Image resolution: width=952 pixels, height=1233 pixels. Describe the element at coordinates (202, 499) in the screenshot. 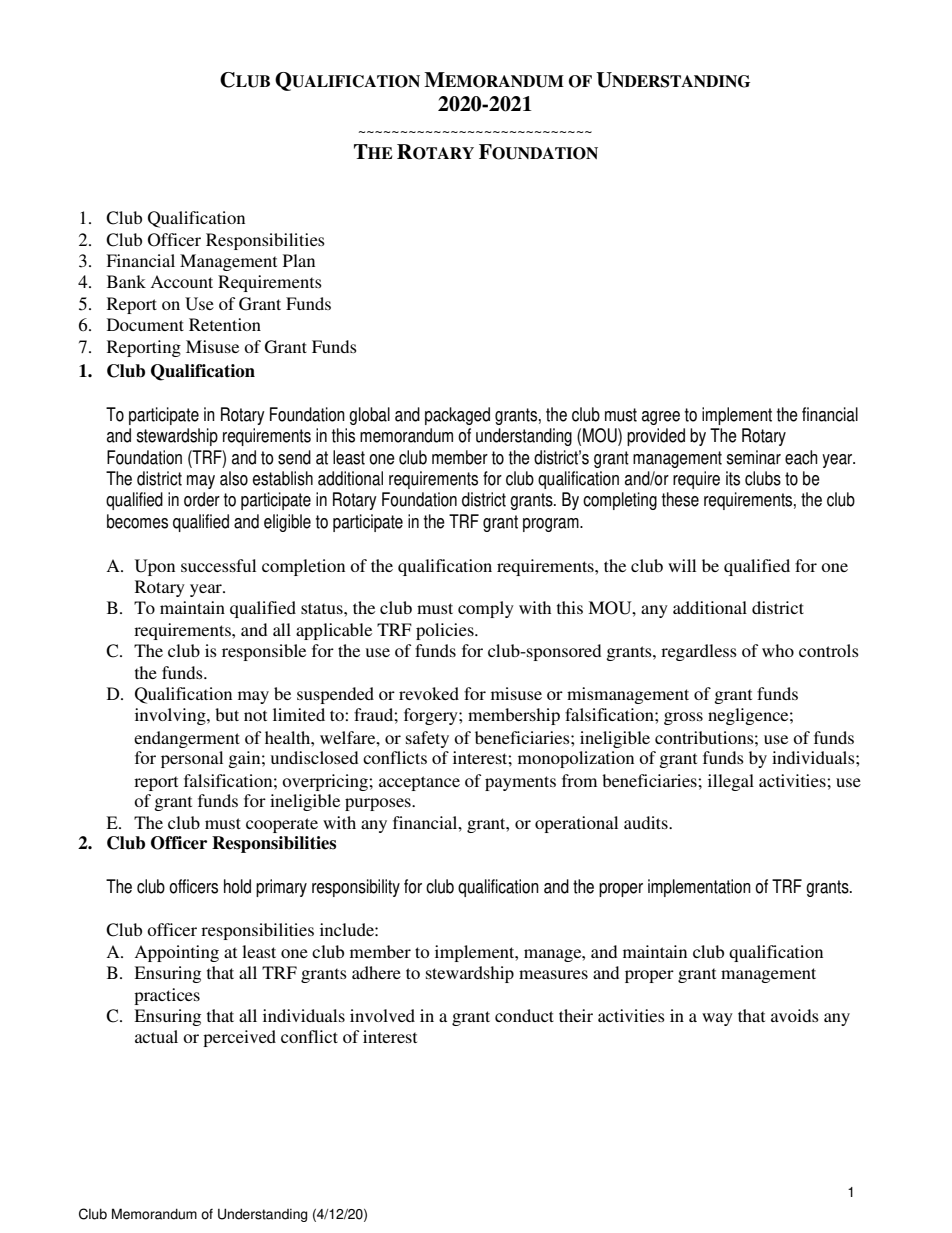

I see `order` at that location.
